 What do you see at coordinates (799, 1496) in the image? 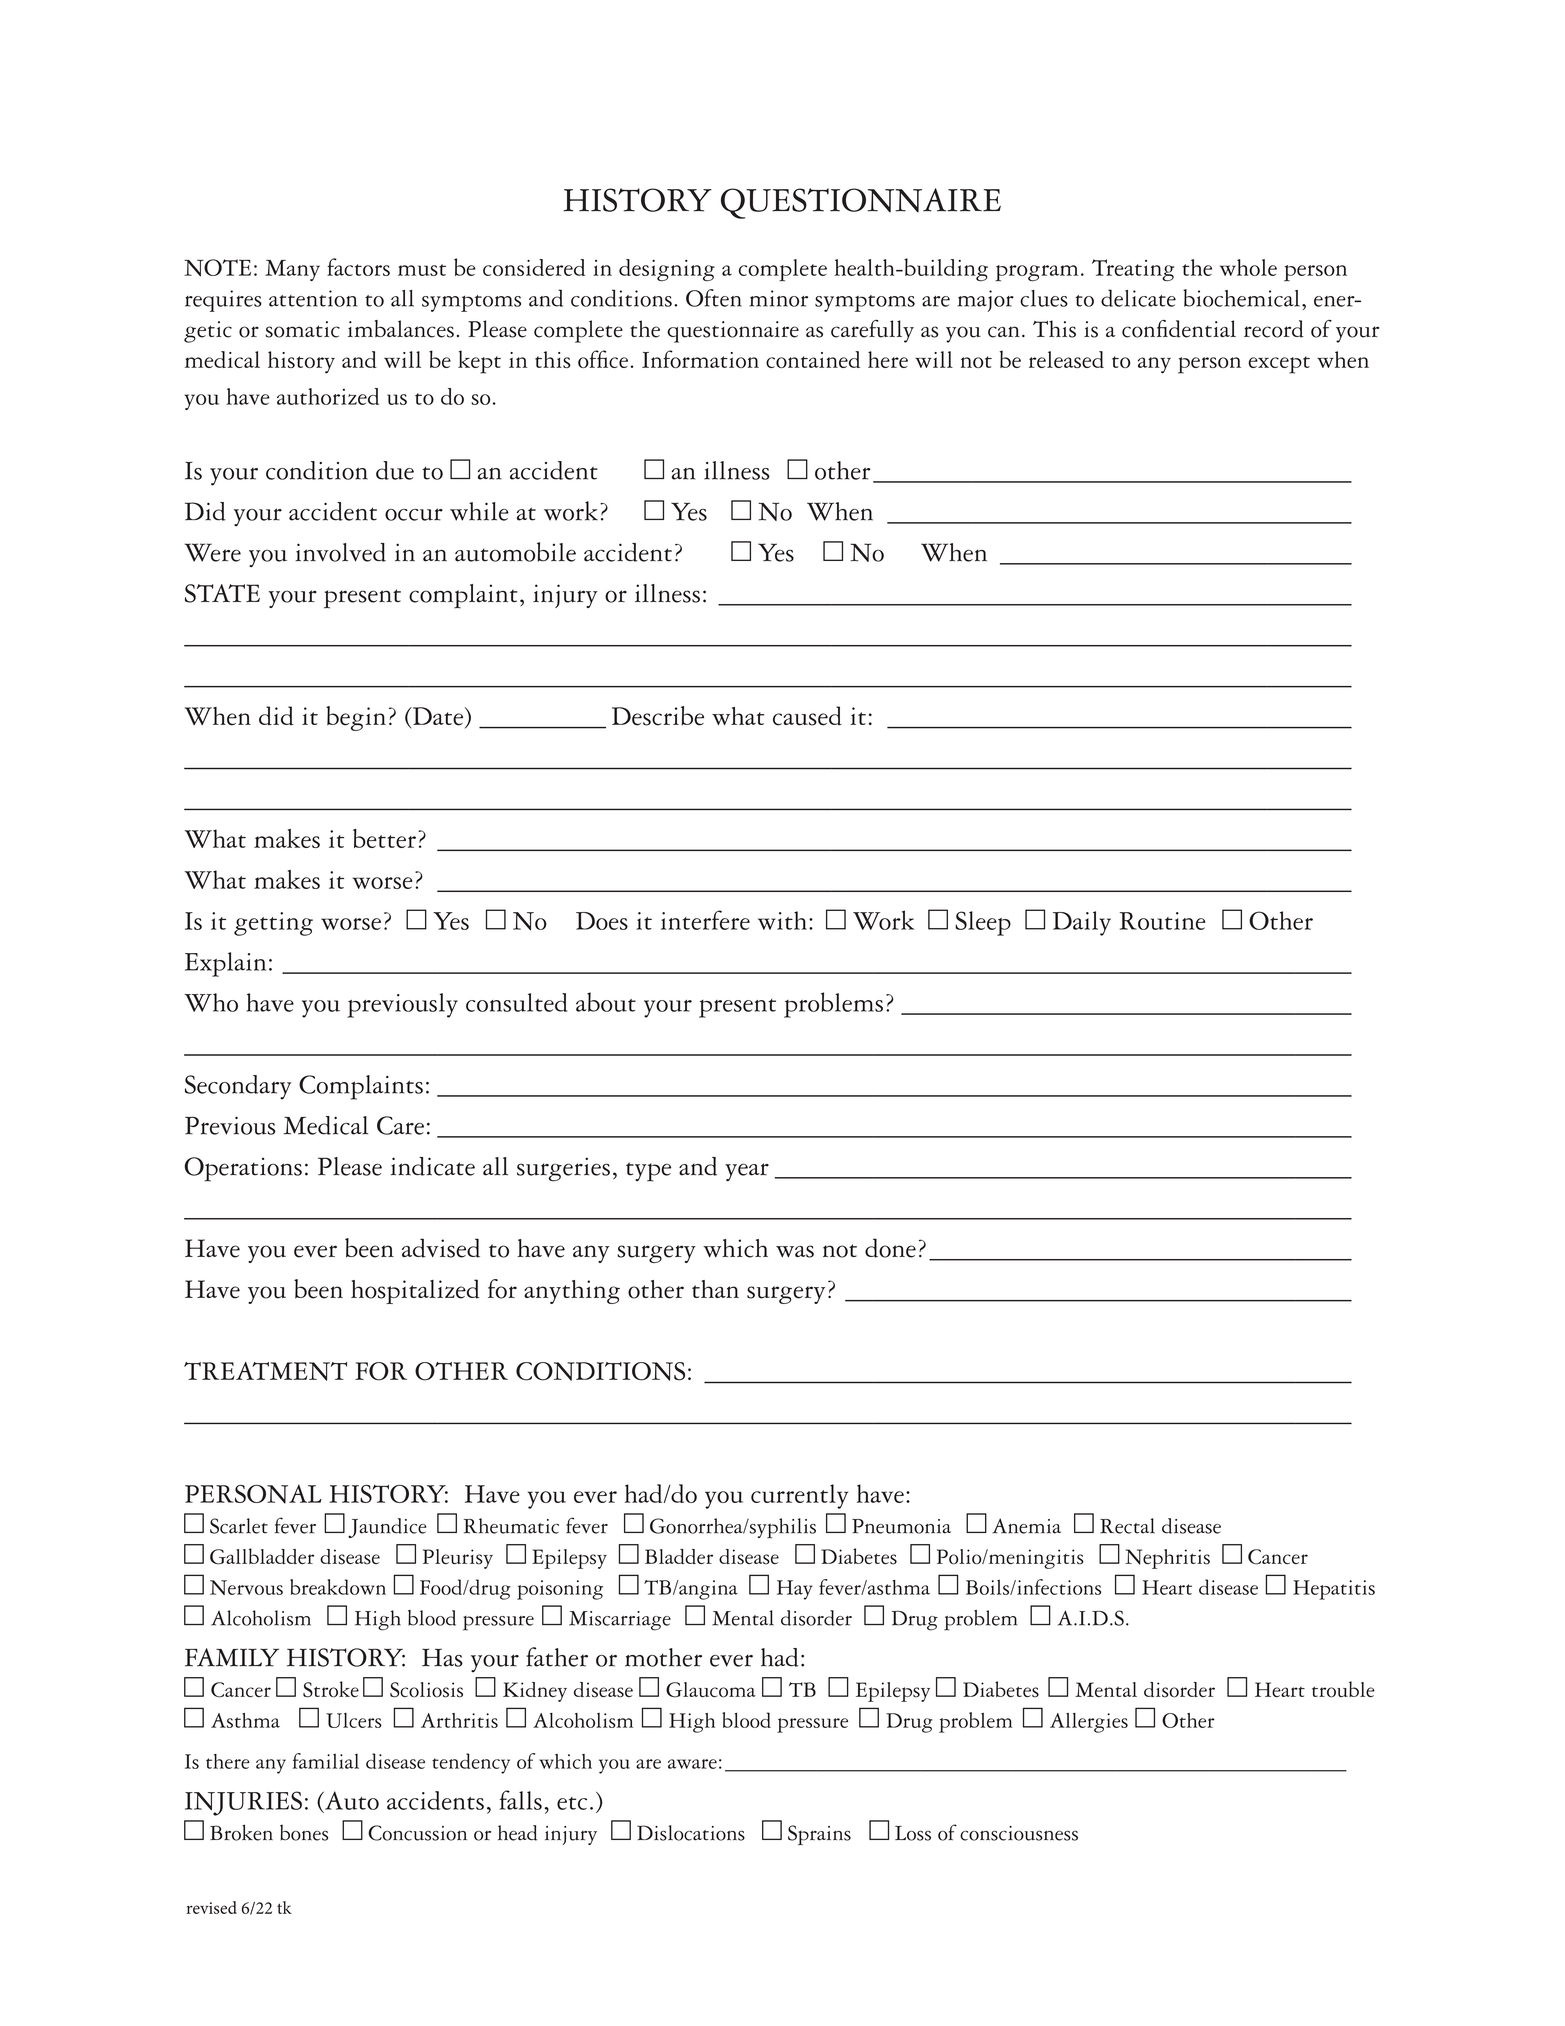
I see `currently` at bounding box center [799, 1496].
